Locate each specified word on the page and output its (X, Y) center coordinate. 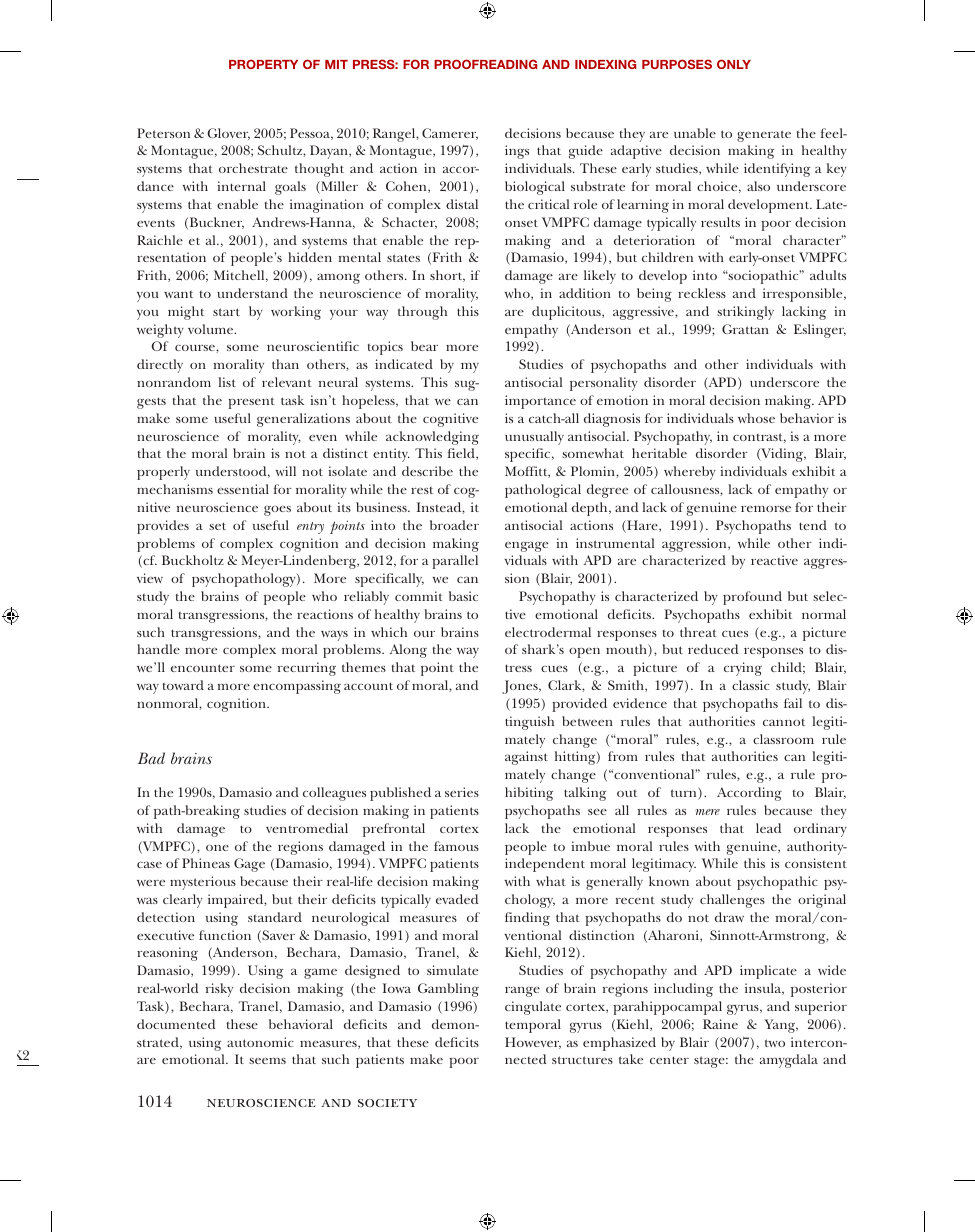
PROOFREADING (485, 64)
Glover (228, 134)
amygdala (789, 1061)
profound (752, 598)
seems (267, 1061)
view (150, 578)
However (533, 1043)
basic (463, 596)
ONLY (734, 64)
